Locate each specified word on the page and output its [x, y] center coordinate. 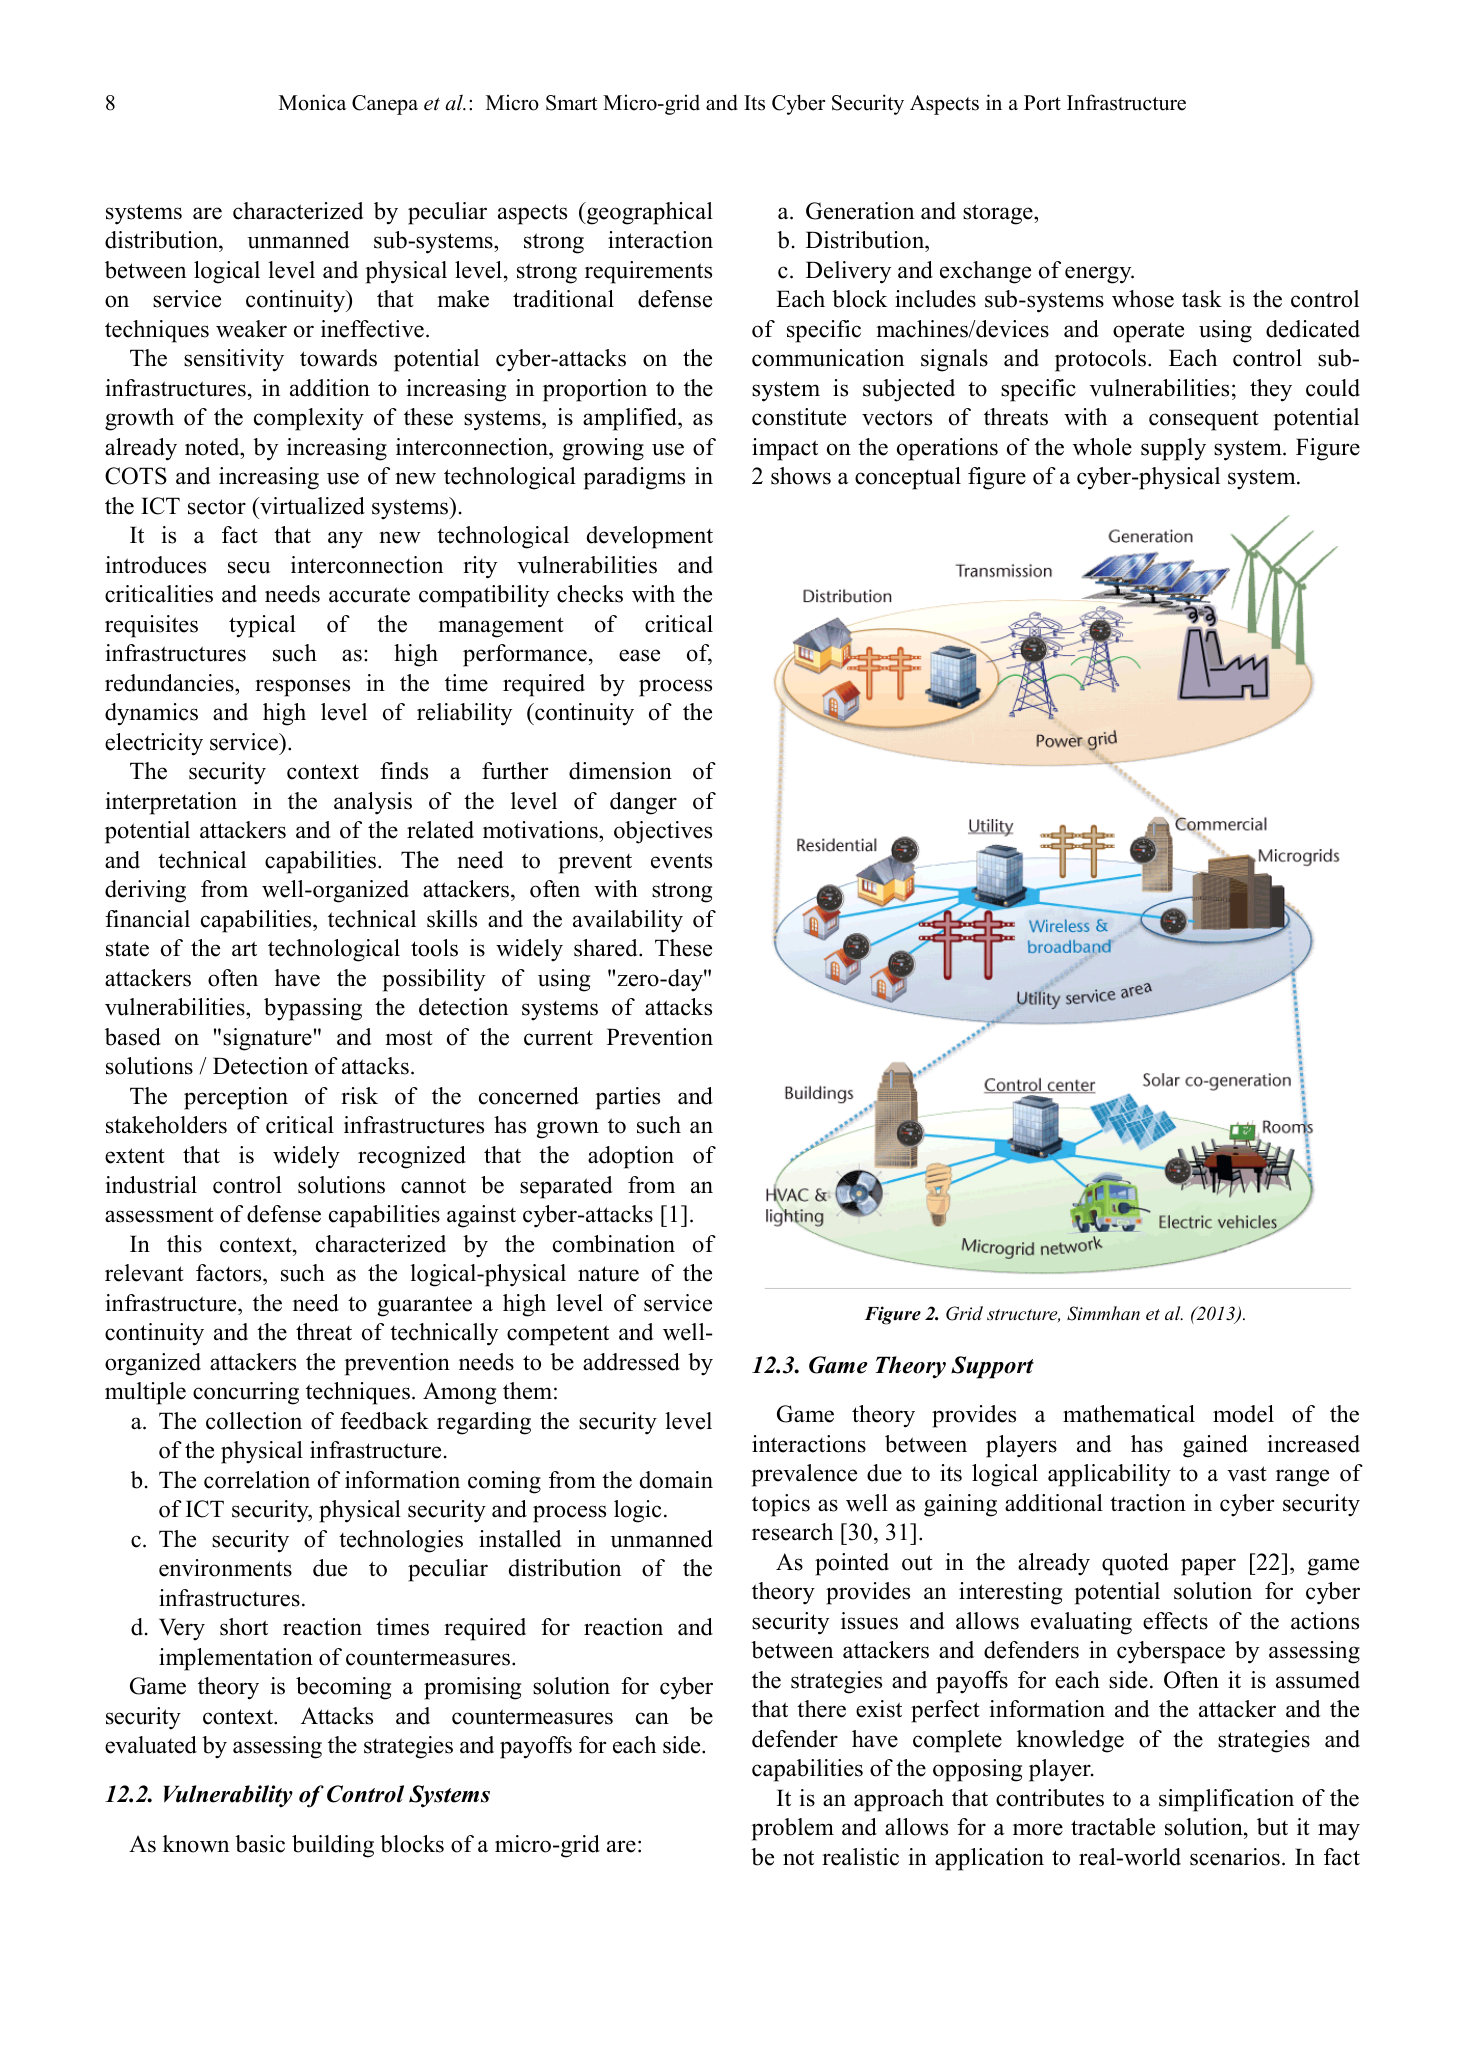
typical [262, 626]
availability [628, 921]
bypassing [313, 1009]
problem [792, 1829]
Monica [312, 102]
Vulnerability [228, 1796]
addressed [631, 1362]
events [681, 861]
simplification [1226, 1800]
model [1243, 1414]
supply [1173, 449]
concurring [246, 1393]
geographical [649, 213]
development [650, 537]
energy [1099, 275]
